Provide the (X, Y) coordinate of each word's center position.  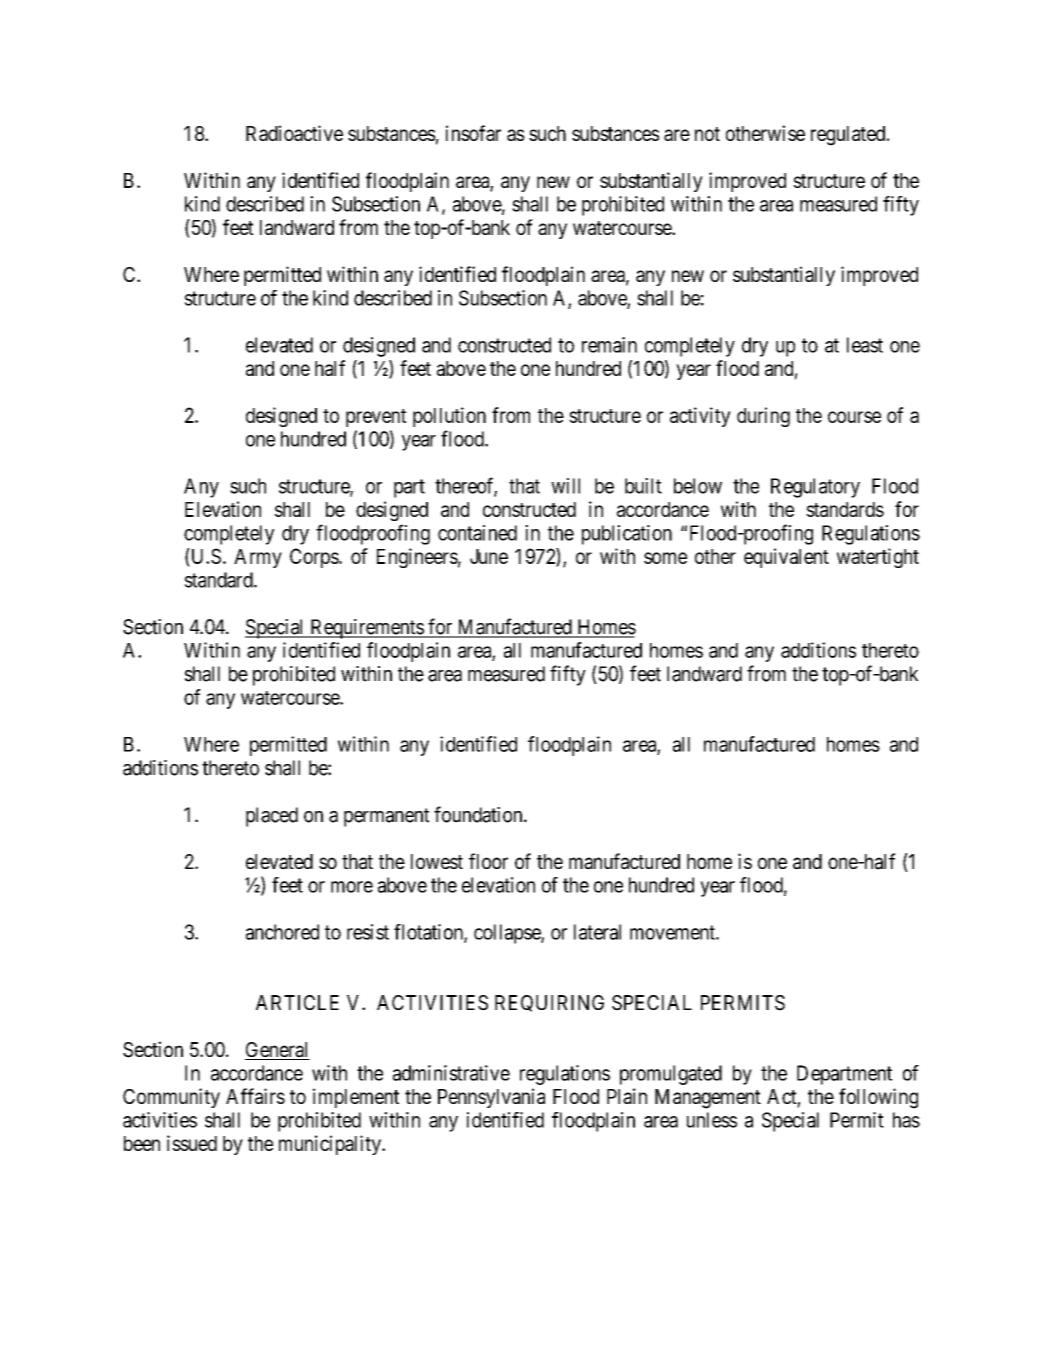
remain (609, 345)
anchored (282, 932)
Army (258, 558)
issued (192, 1143)
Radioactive (294, 133)
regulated (849, 136)
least (865, 345)
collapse (508, 934)
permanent (386, 817)
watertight (878, 558)
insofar (473, 133)
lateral (597, 932)
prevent (376, 418)
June (489, 556)
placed (272, 817)
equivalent (786, 558)
